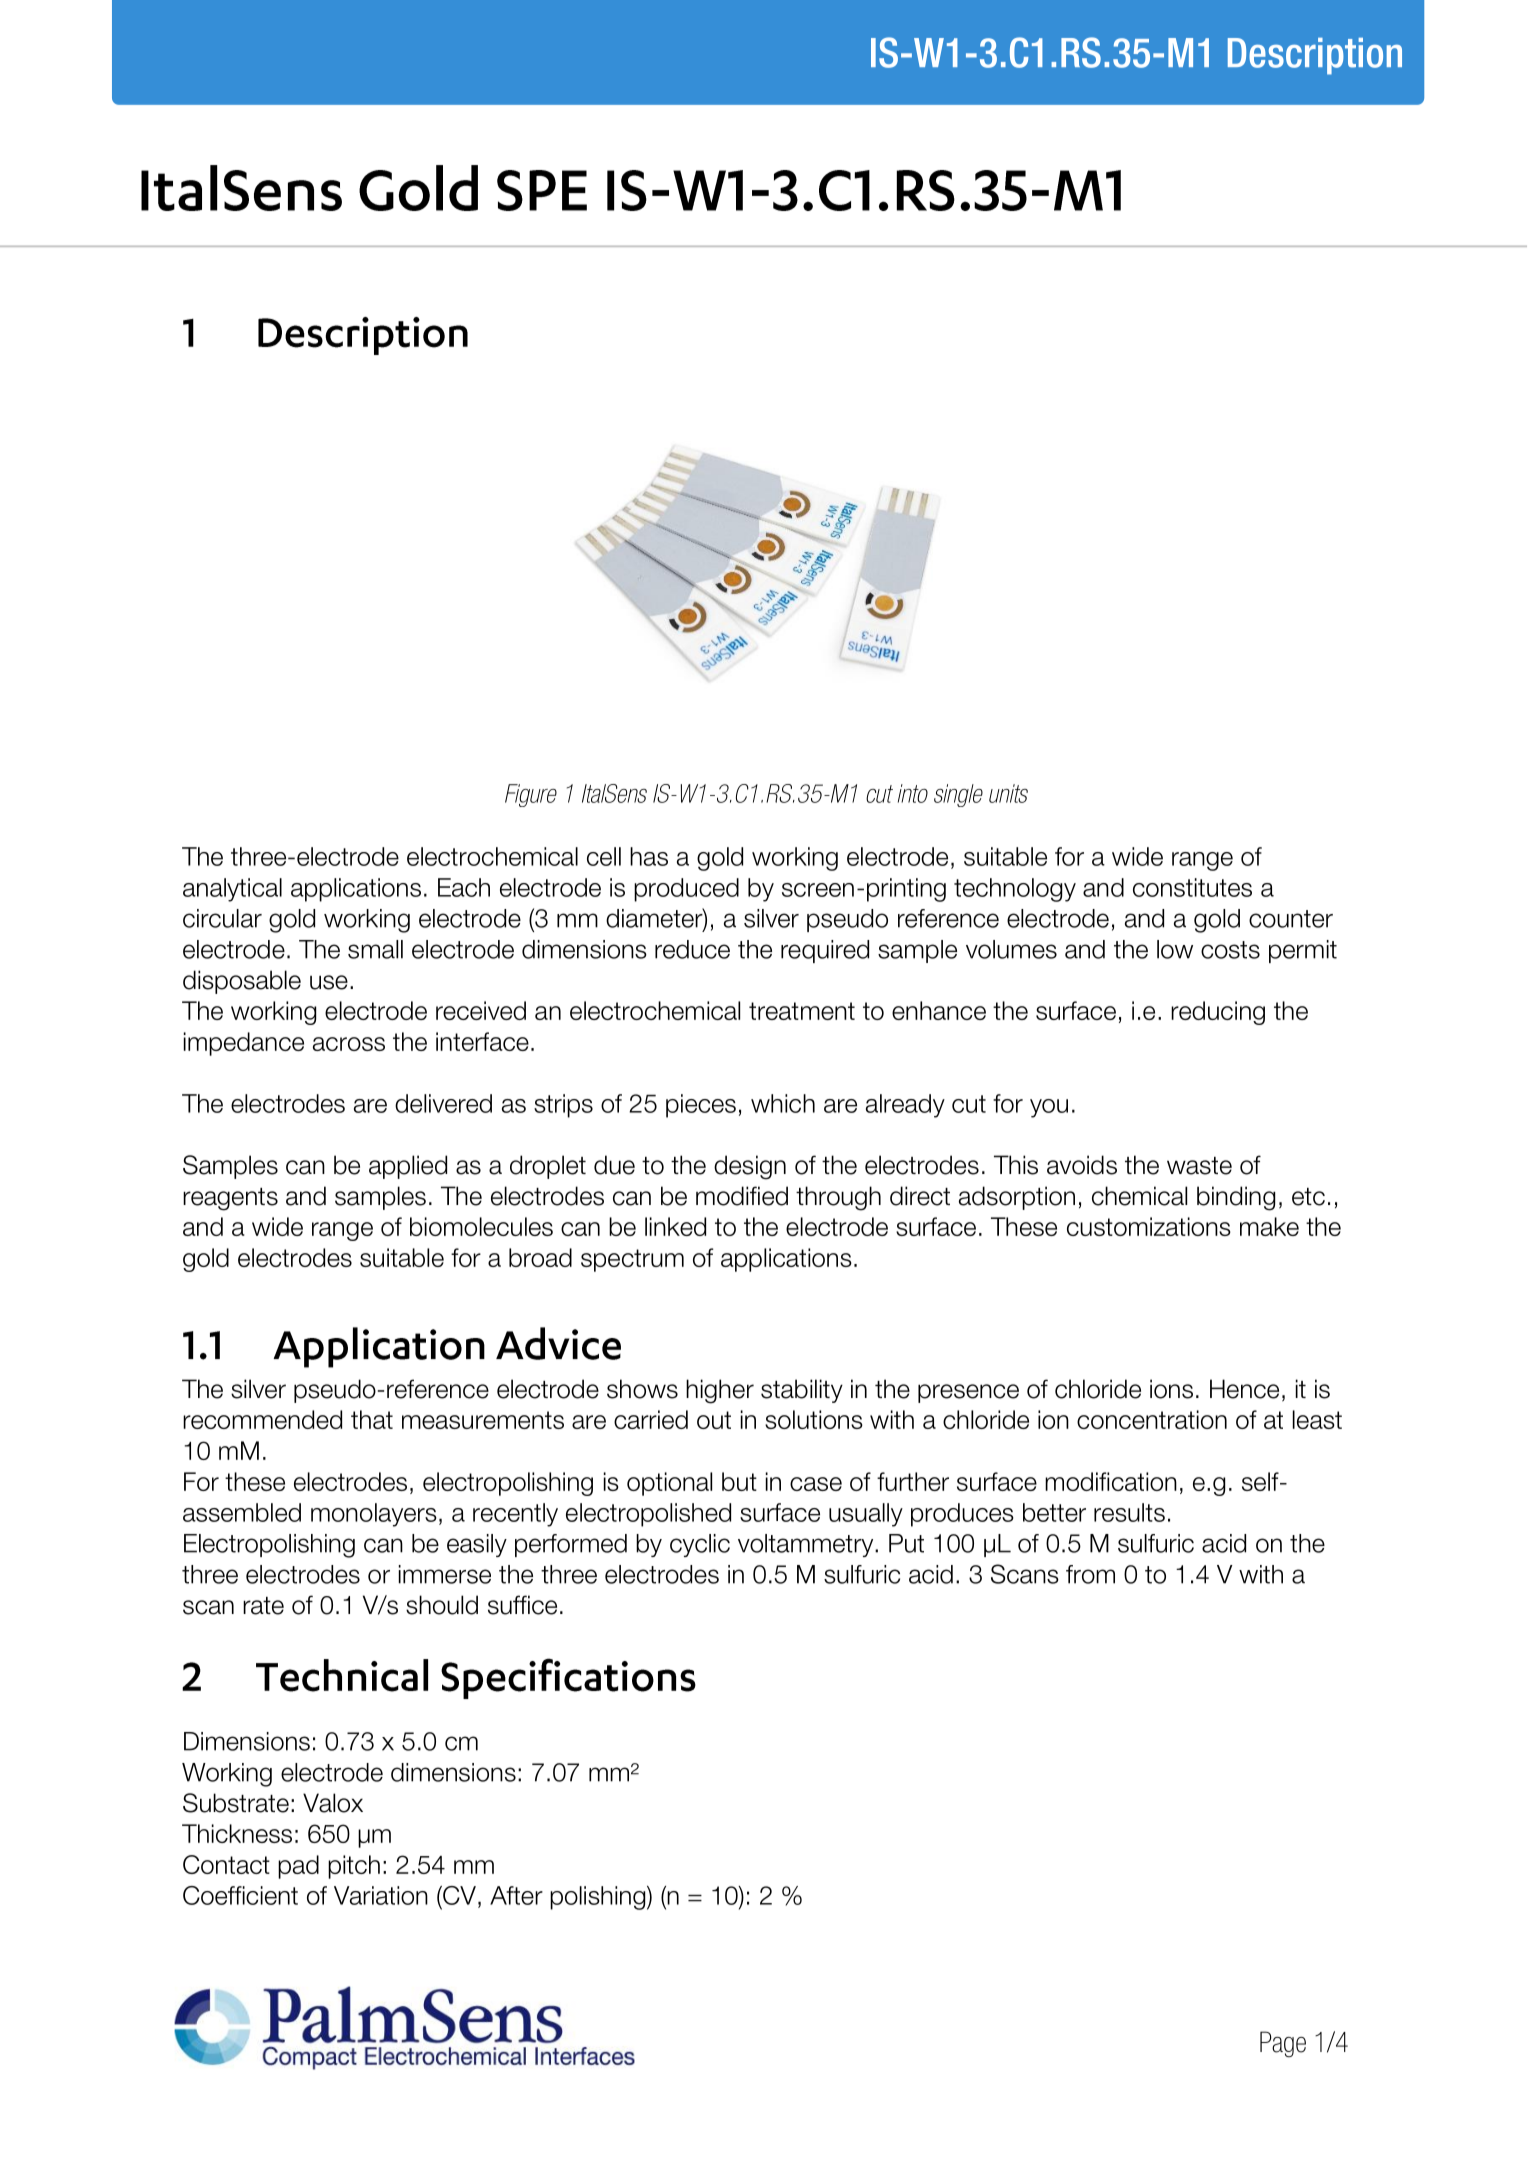 Image resolution: width=1530 pixels, height=2164 pixels. Describe the element at coordinates (531, 795) in the screenshot. I see `Figure` at that location.
